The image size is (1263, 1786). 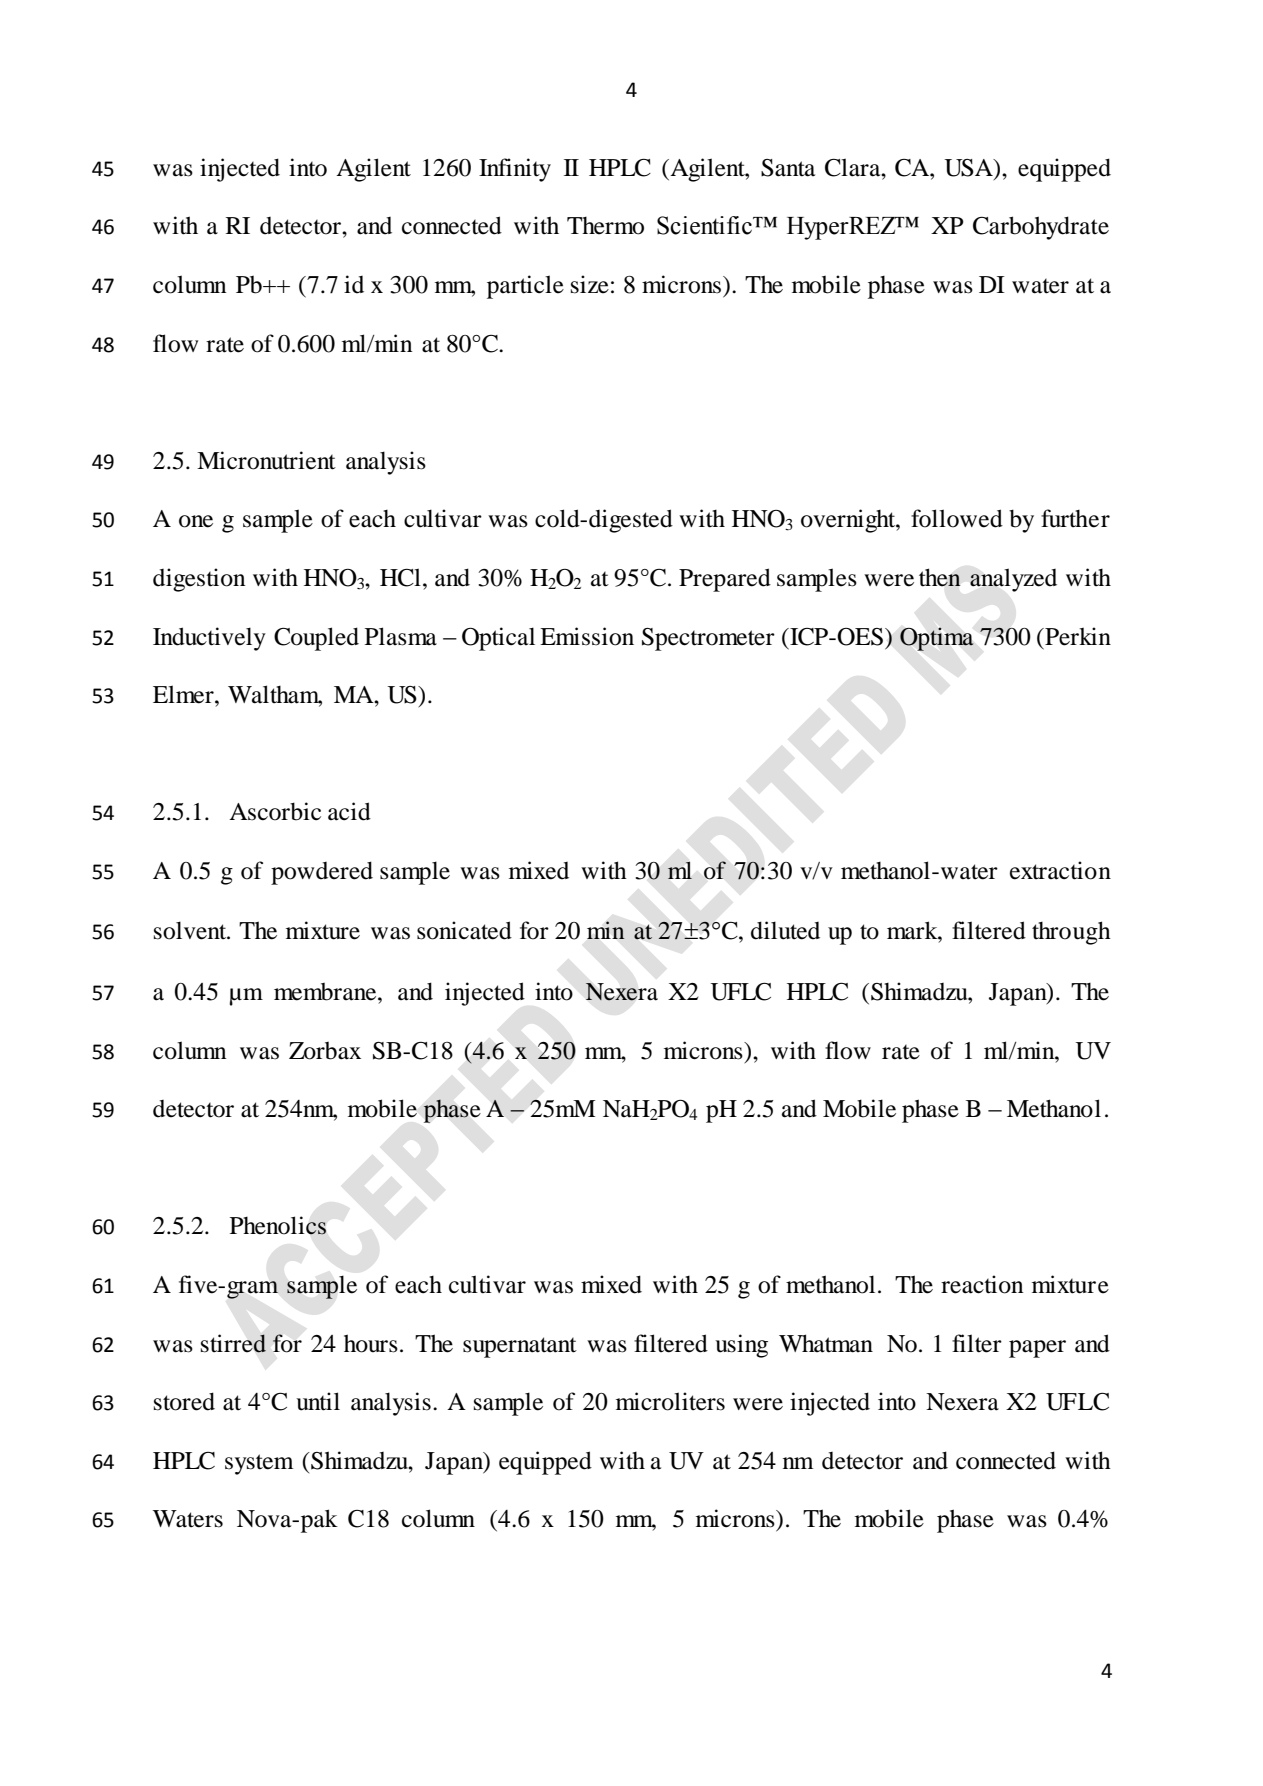 What do you see at coordinates (969, 169) in the screenshot?
I see `USA` at bounding box center [969, 169].
